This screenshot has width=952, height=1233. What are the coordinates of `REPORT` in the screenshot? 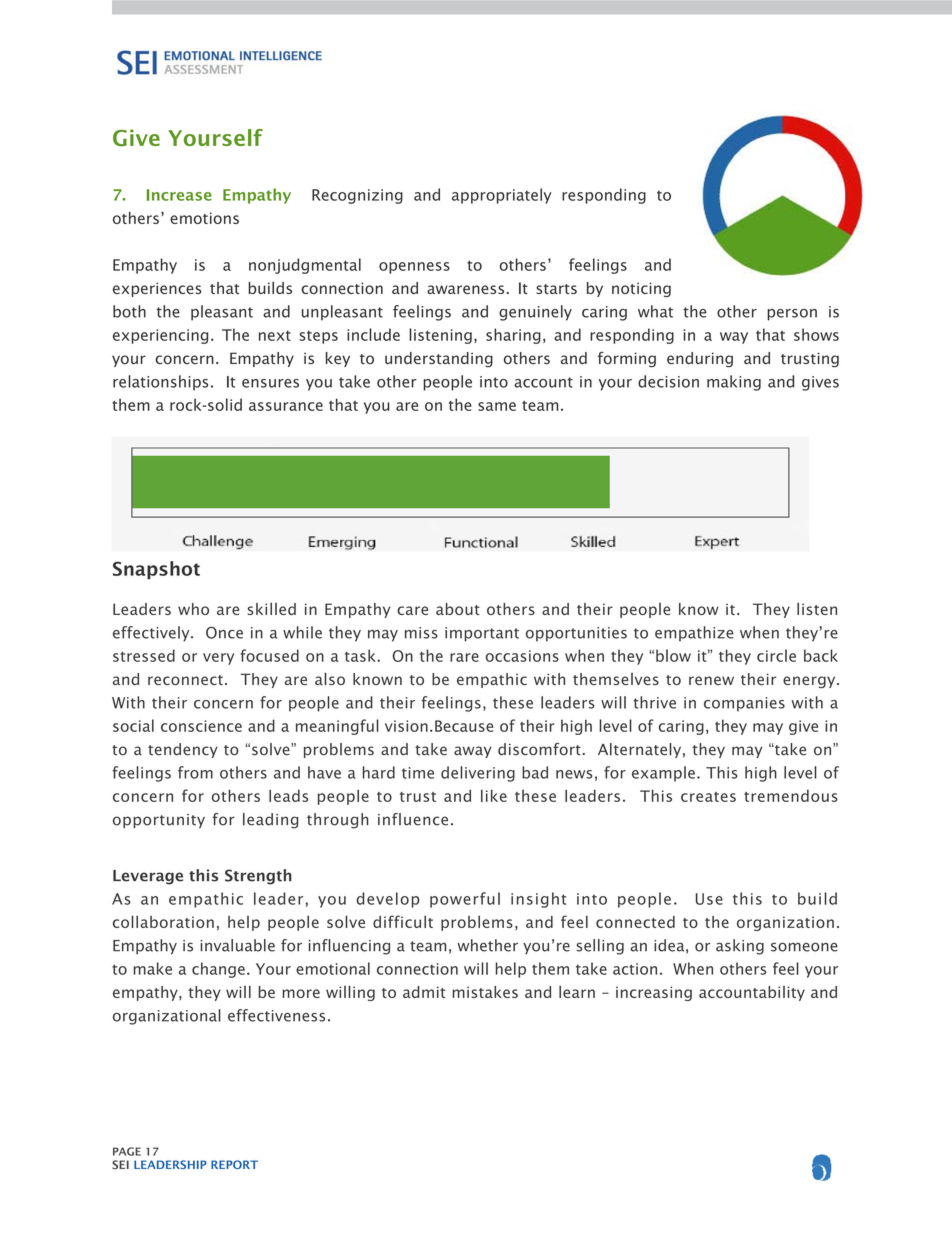 It's located at (234, 1164).
